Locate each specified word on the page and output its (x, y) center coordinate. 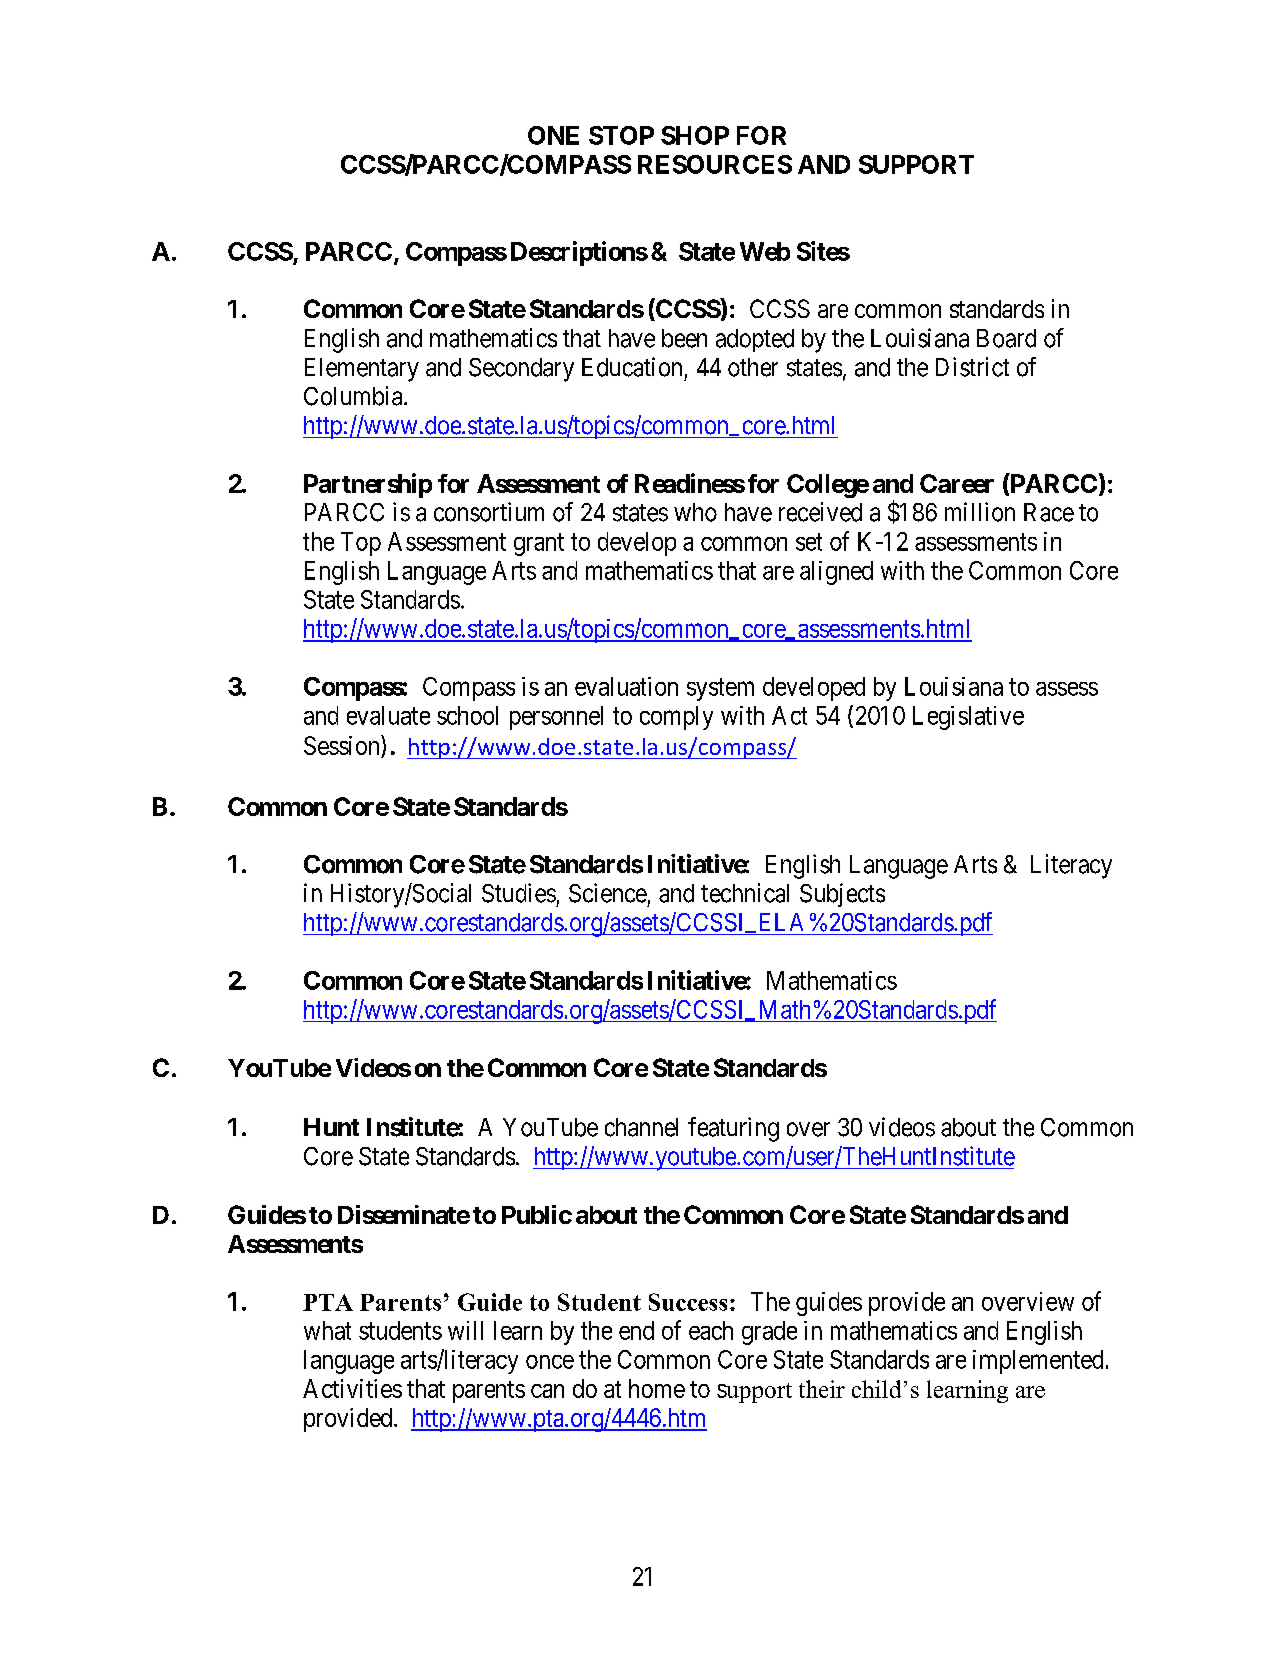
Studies (519, 893)
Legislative (968, 718)
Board (1006, 338)
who (695, 512)
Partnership (368, 485)
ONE (553, 135)
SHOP (695, 135)
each (711, 1330)
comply (676, 718)
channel (641, 1127)
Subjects (842, 895)
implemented (1038, 1362)
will (465, 1330)
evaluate (388, 715)
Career (957, 483)
